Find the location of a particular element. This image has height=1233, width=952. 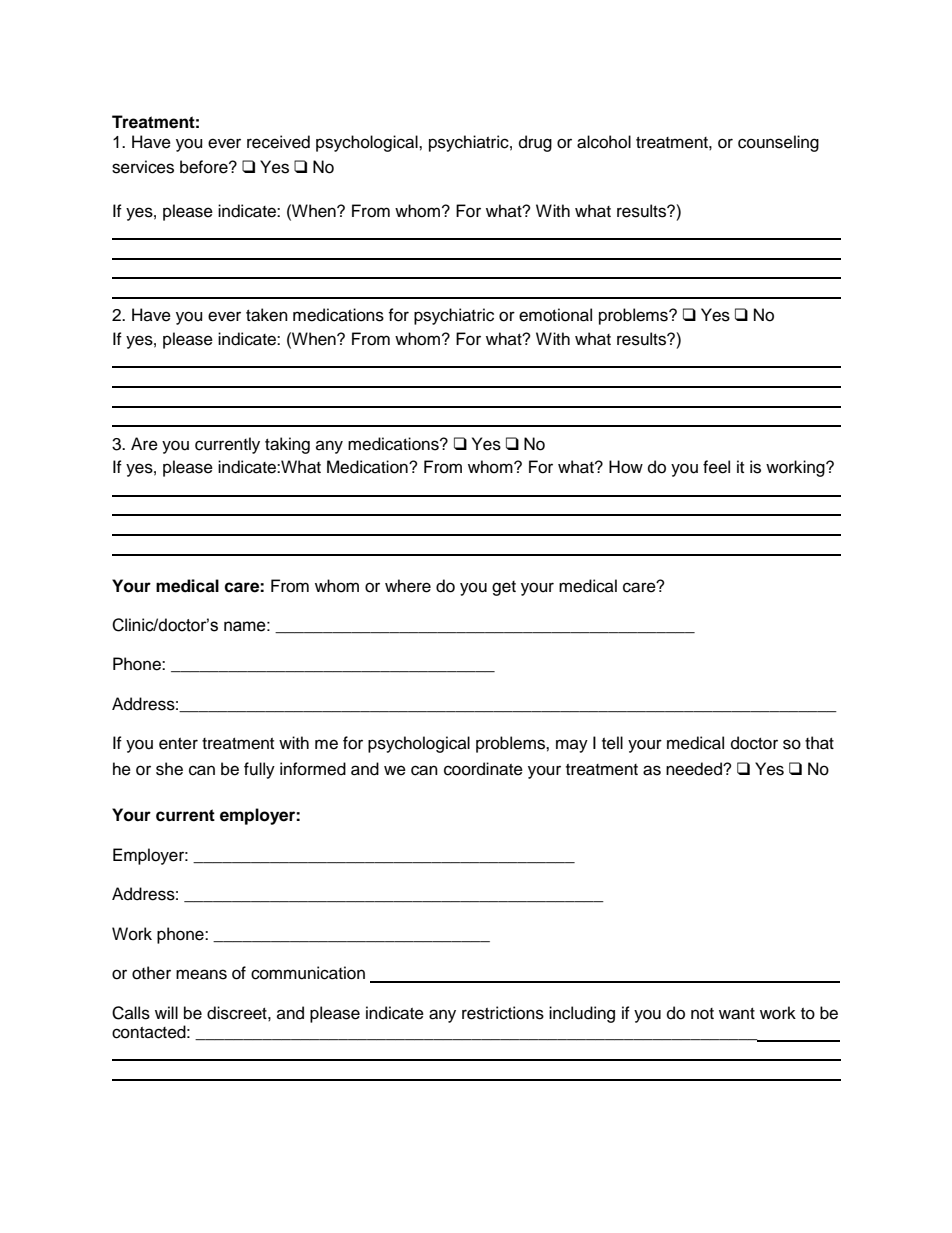

restrictions is located at coordinates (503, 1013).
